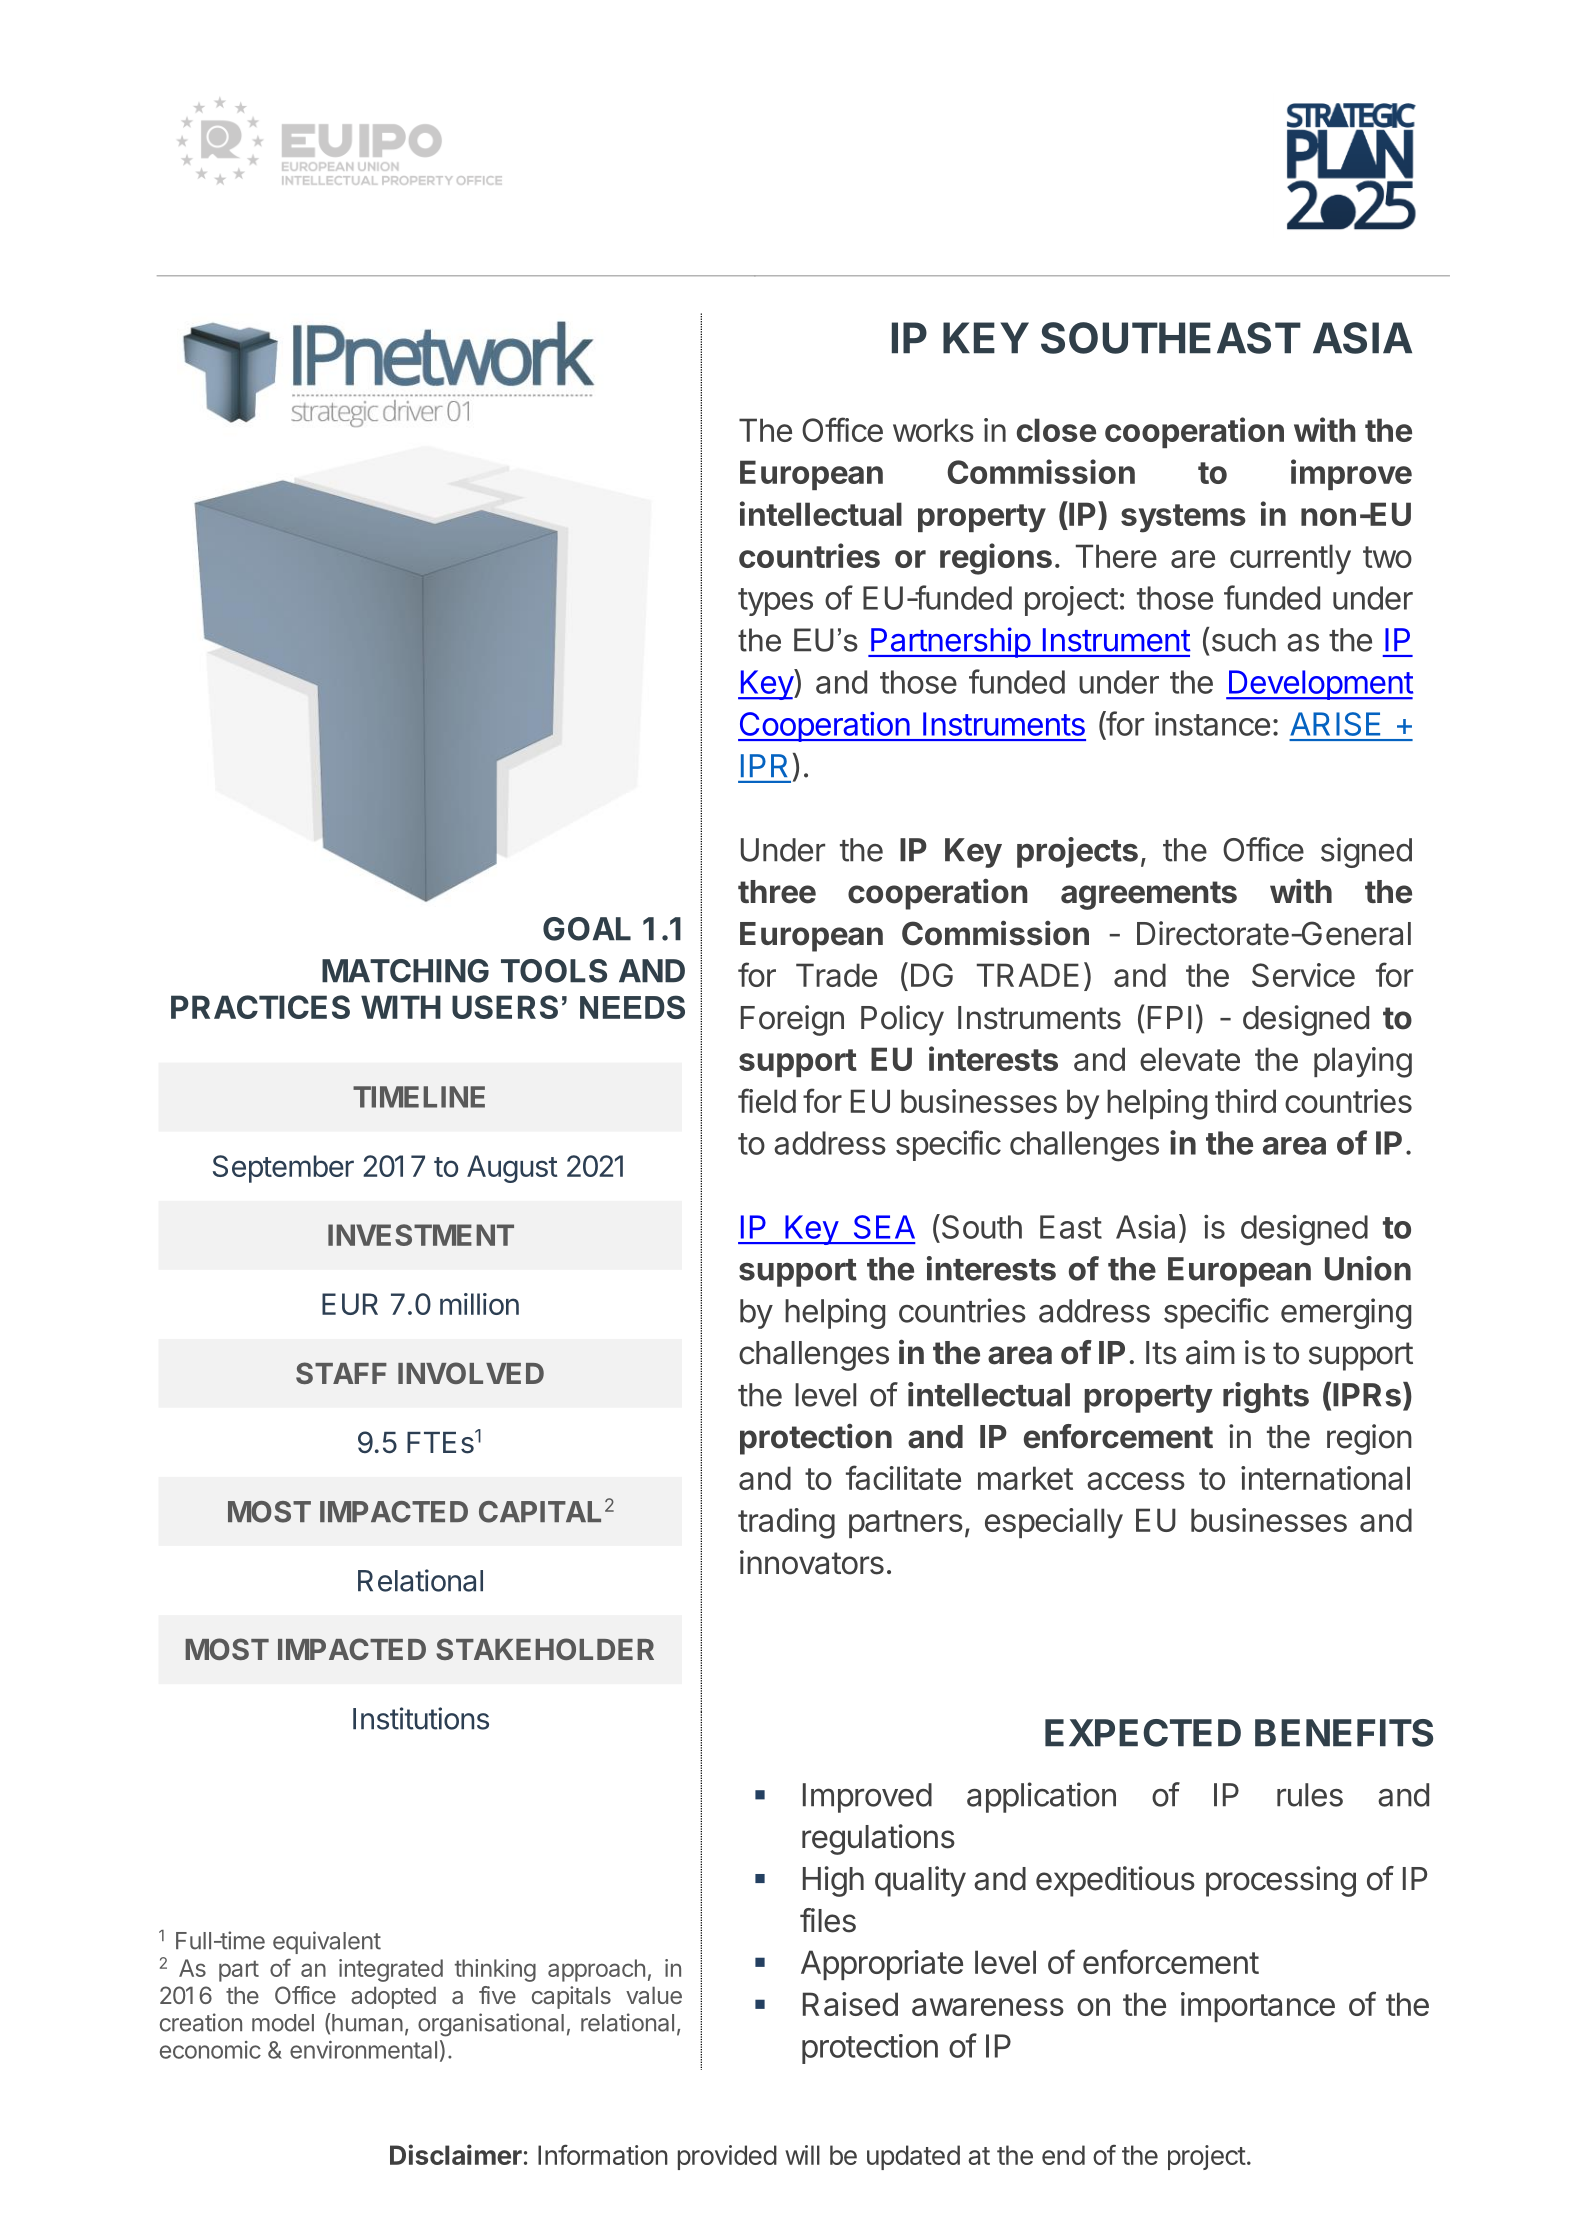  I want to click on rules, so click(1310, 1795).
